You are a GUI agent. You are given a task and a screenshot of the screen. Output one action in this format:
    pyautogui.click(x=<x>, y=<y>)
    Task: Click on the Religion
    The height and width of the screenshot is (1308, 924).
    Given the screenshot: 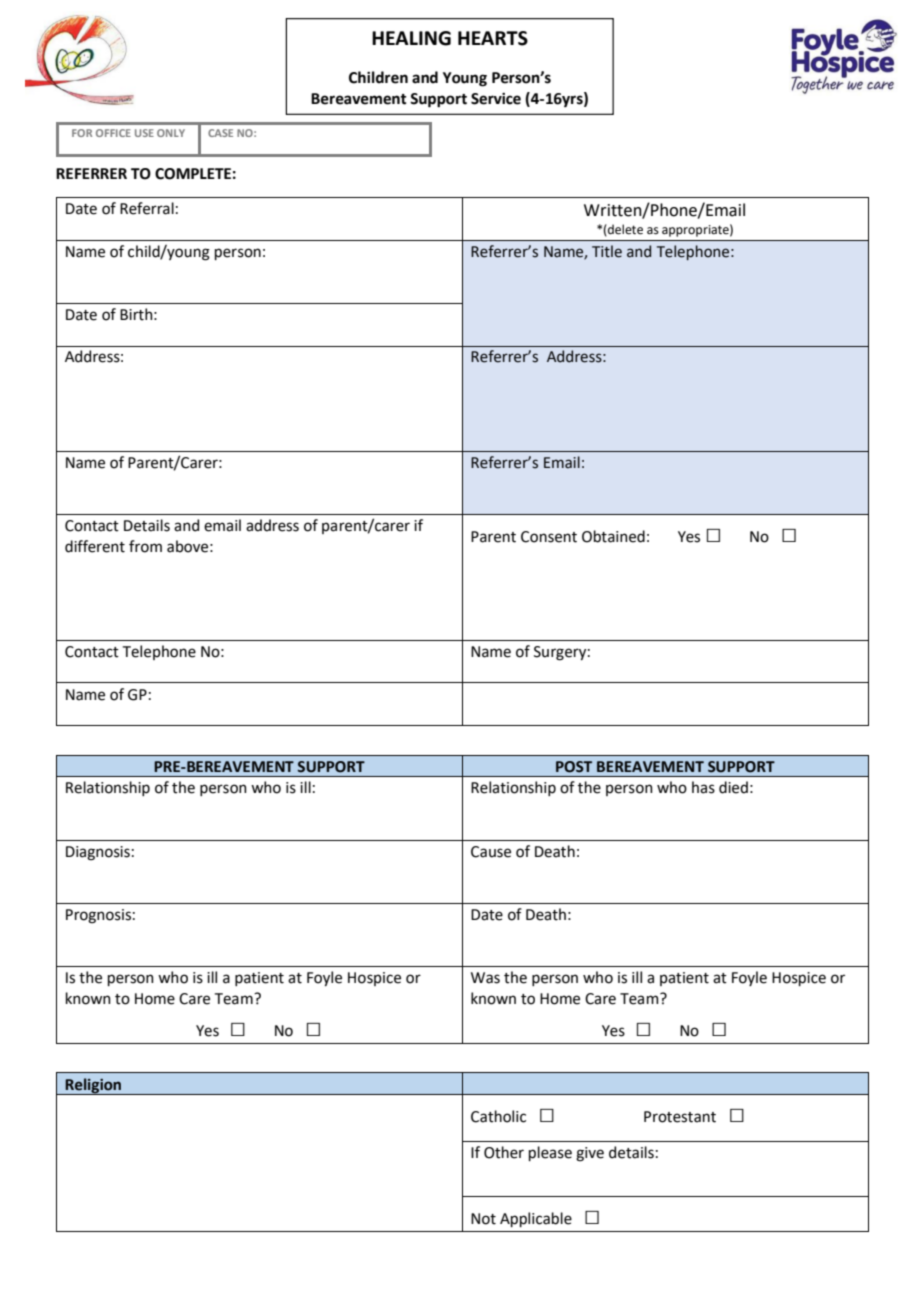 What is the action you would take?
    pyautogui.click(x=94, y=1086)
